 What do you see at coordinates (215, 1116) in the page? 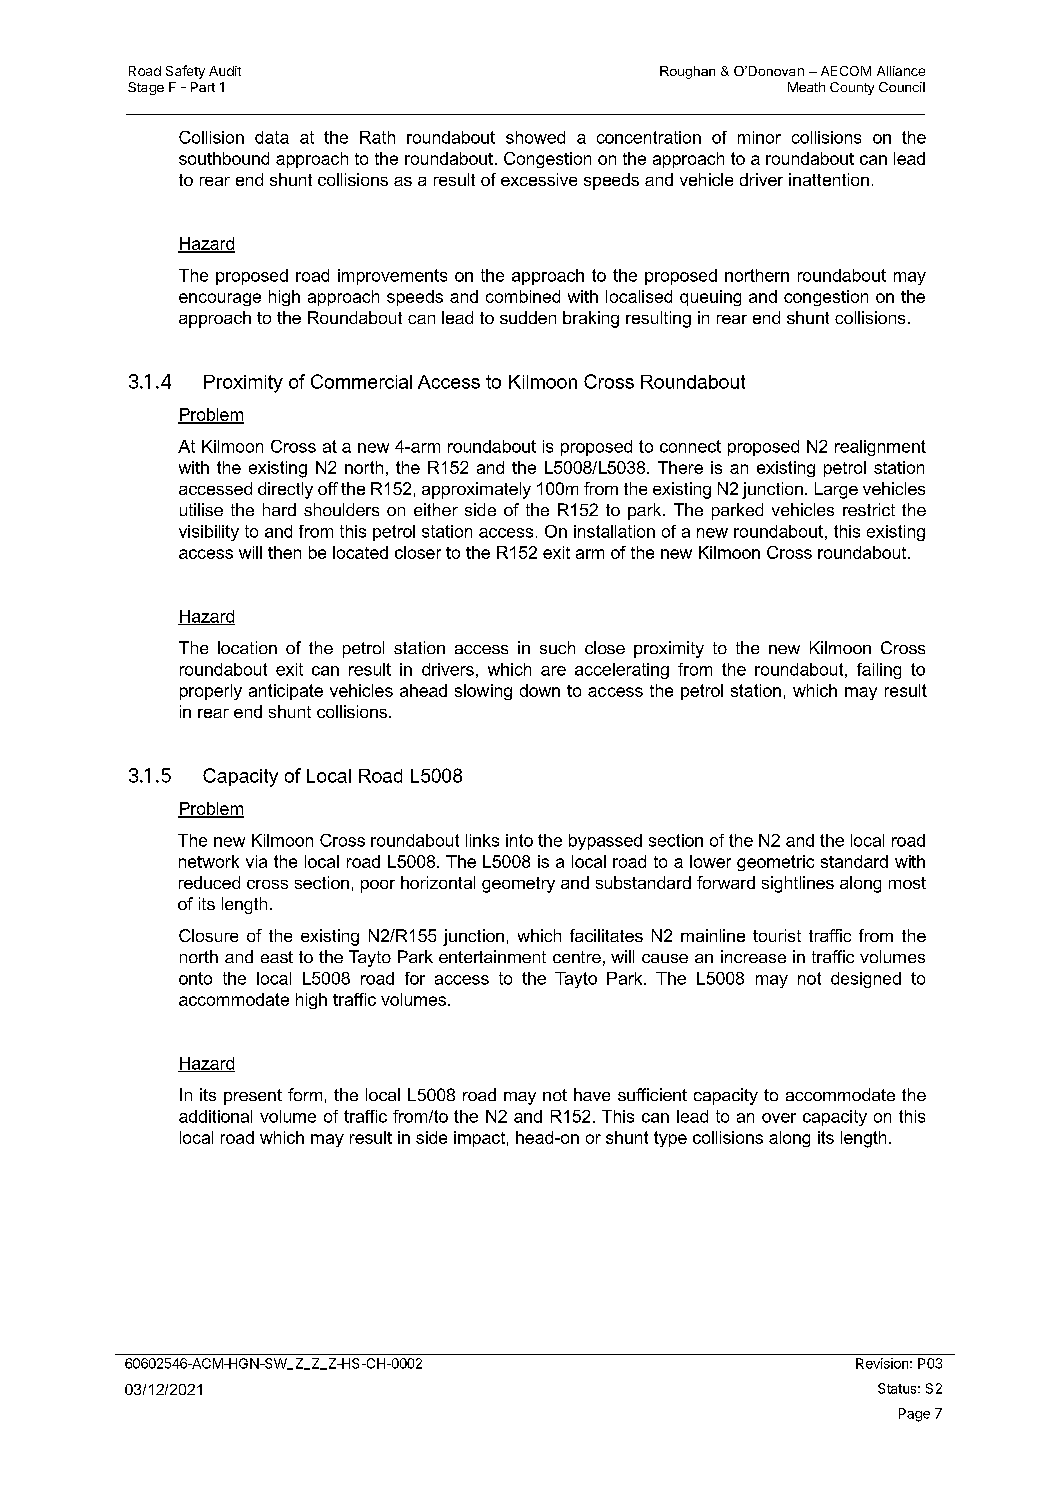
I see `additional` at bounding box center [215, 1116].
